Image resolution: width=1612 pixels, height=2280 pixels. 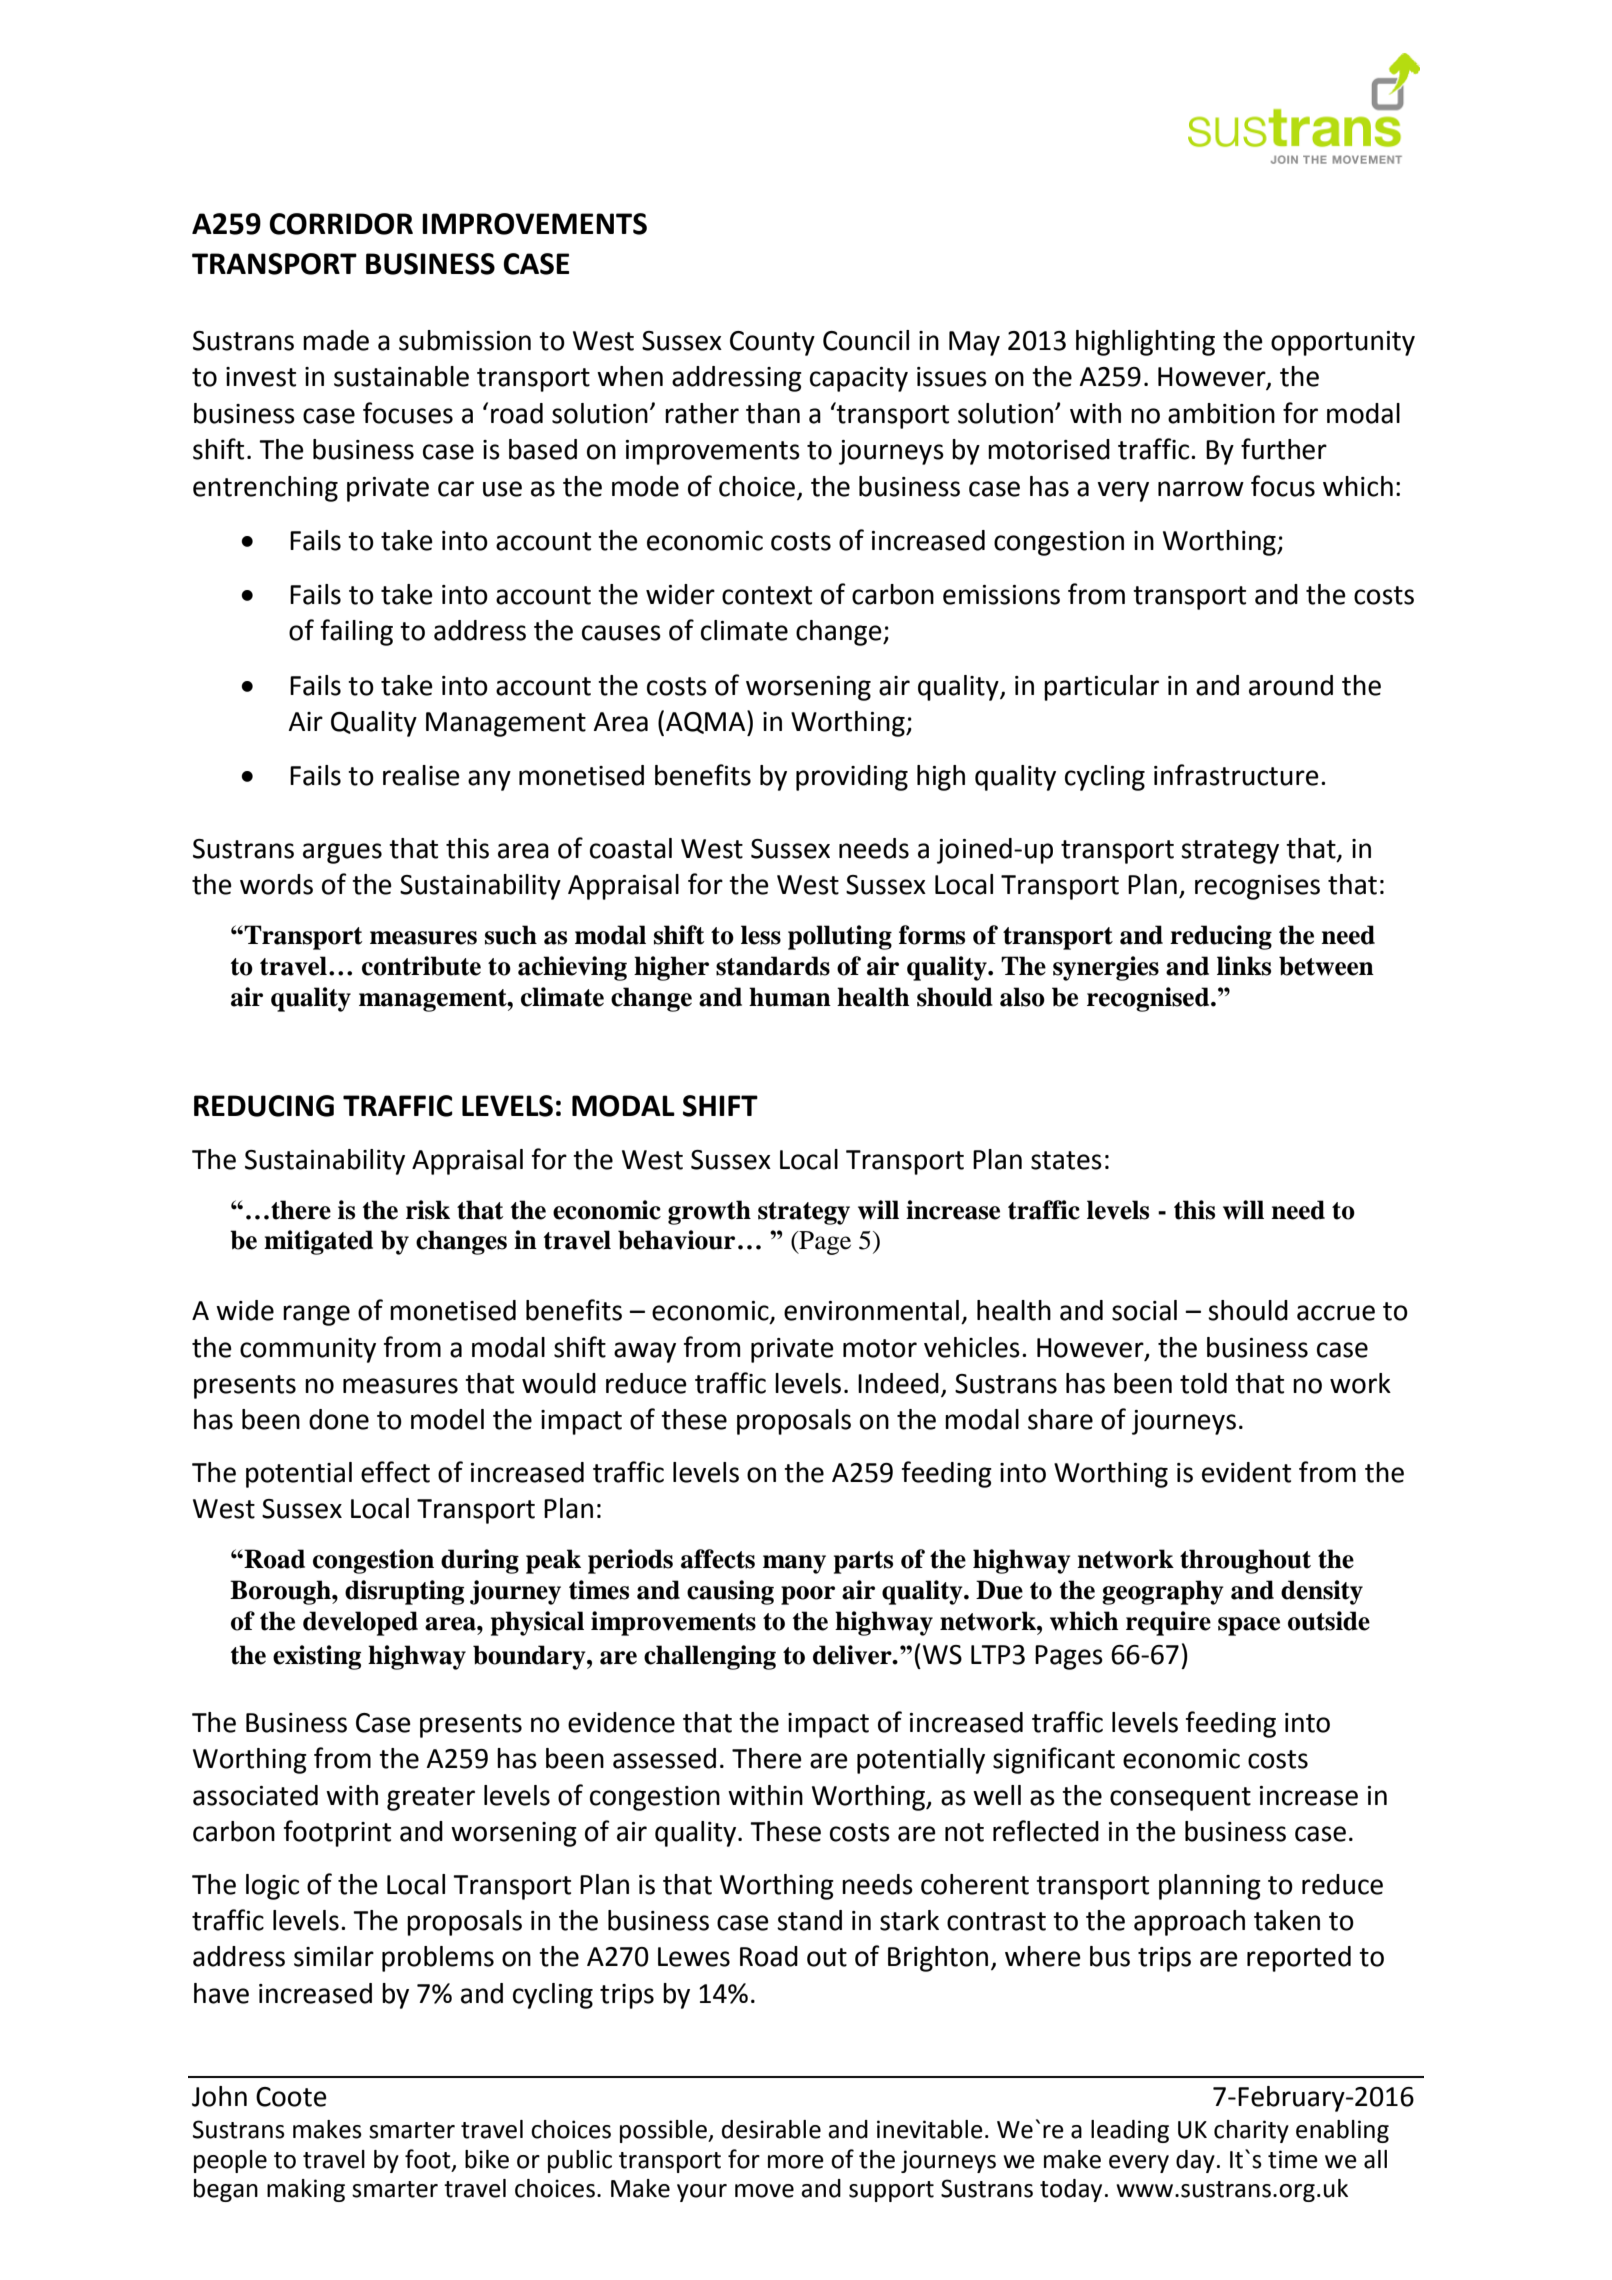 What do you see at coordinates (1221, 413) in the page?
I see `ambition` at bounding box center [1221, 413].
